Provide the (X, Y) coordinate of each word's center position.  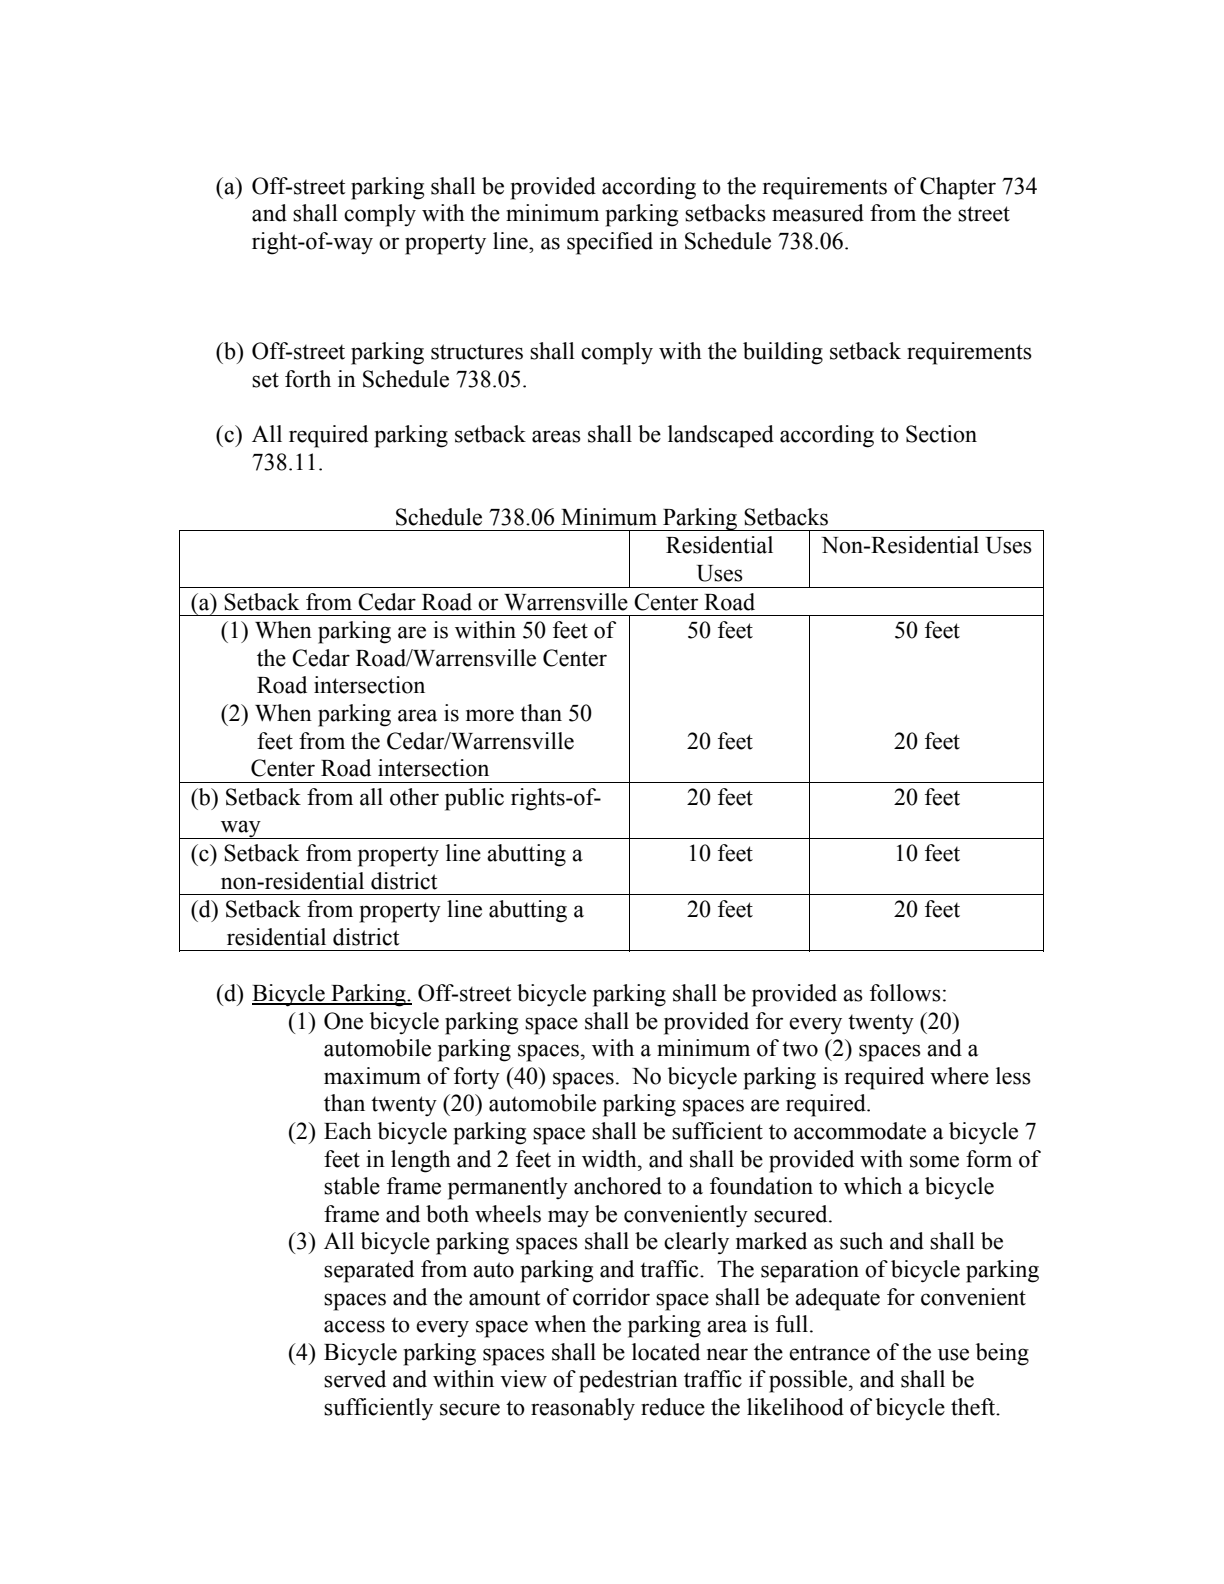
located (666, 1352)
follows (905, 993)
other (414, 797)
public (474, 799)
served (355, 1379)
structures (477, 352)
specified (610, 243)
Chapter (958, 188)
